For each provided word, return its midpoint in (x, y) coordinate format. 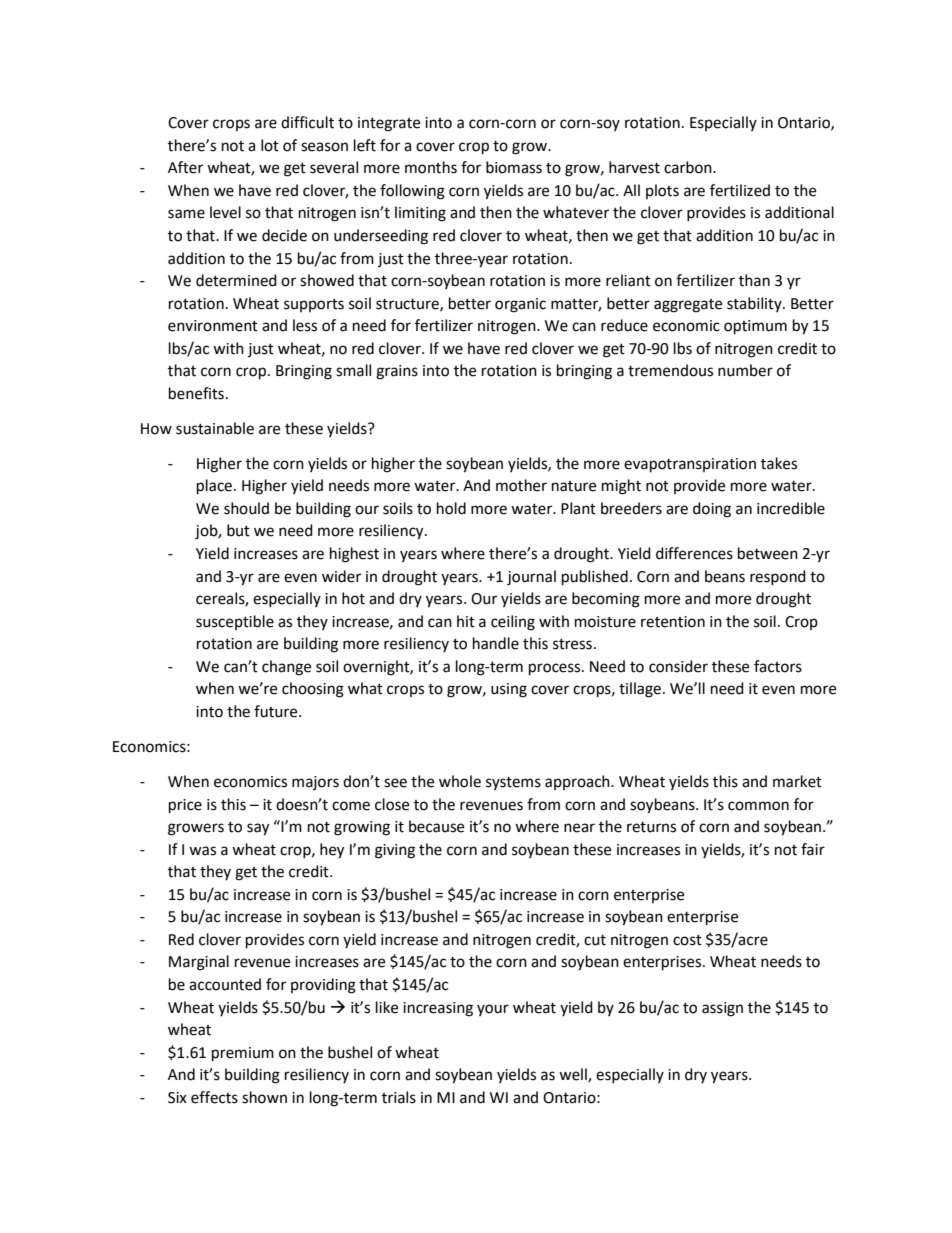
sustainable (215, 428)
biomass (514, 167)
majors (315, 783)
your (493, 1010)
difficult (307, 122)
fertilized (740, 190)
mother (521, 485)
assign (722, 1009)
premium (243, 1054)
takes (779, 463)
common (758, 806)
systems (513, 783)
